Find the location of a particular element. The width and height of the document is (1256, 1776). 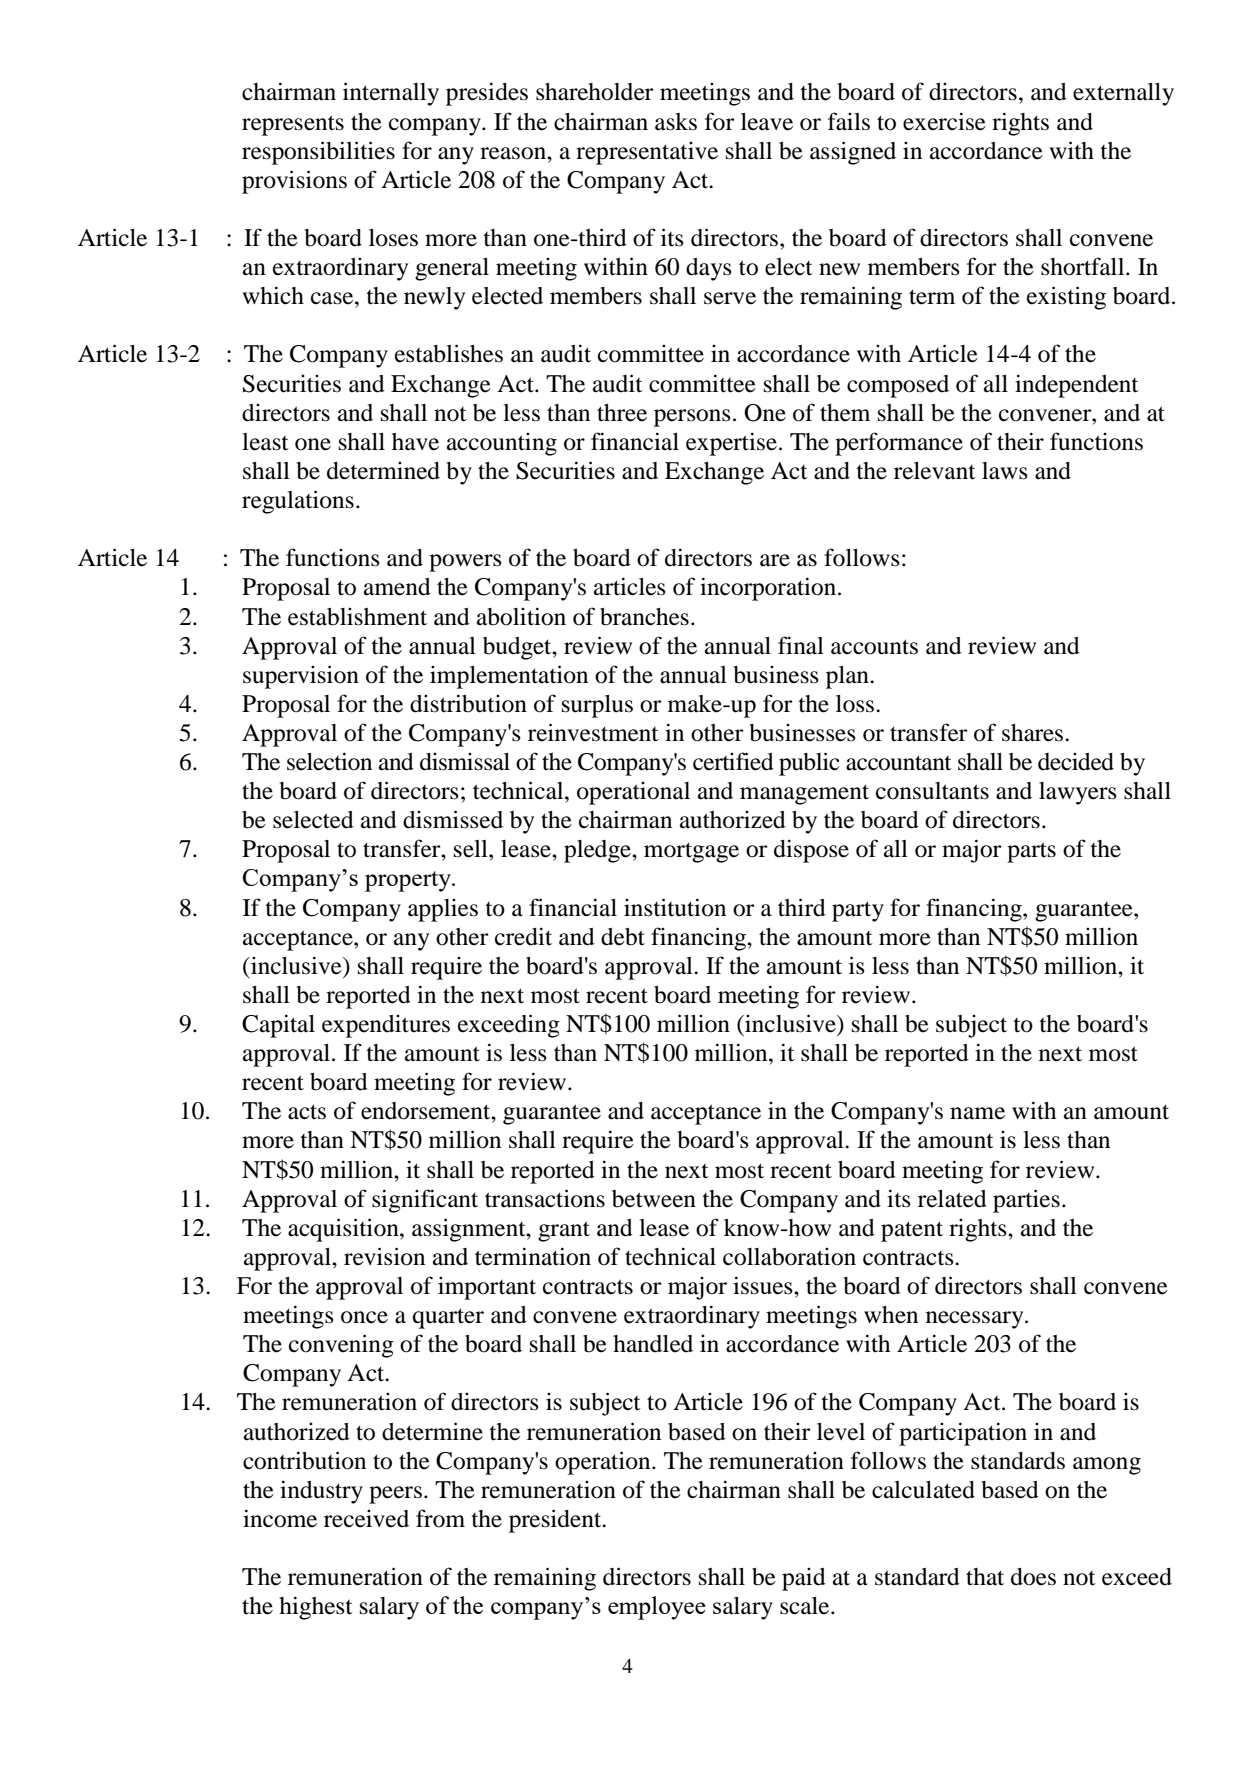

employee is located at coordinates (657, 1608).
